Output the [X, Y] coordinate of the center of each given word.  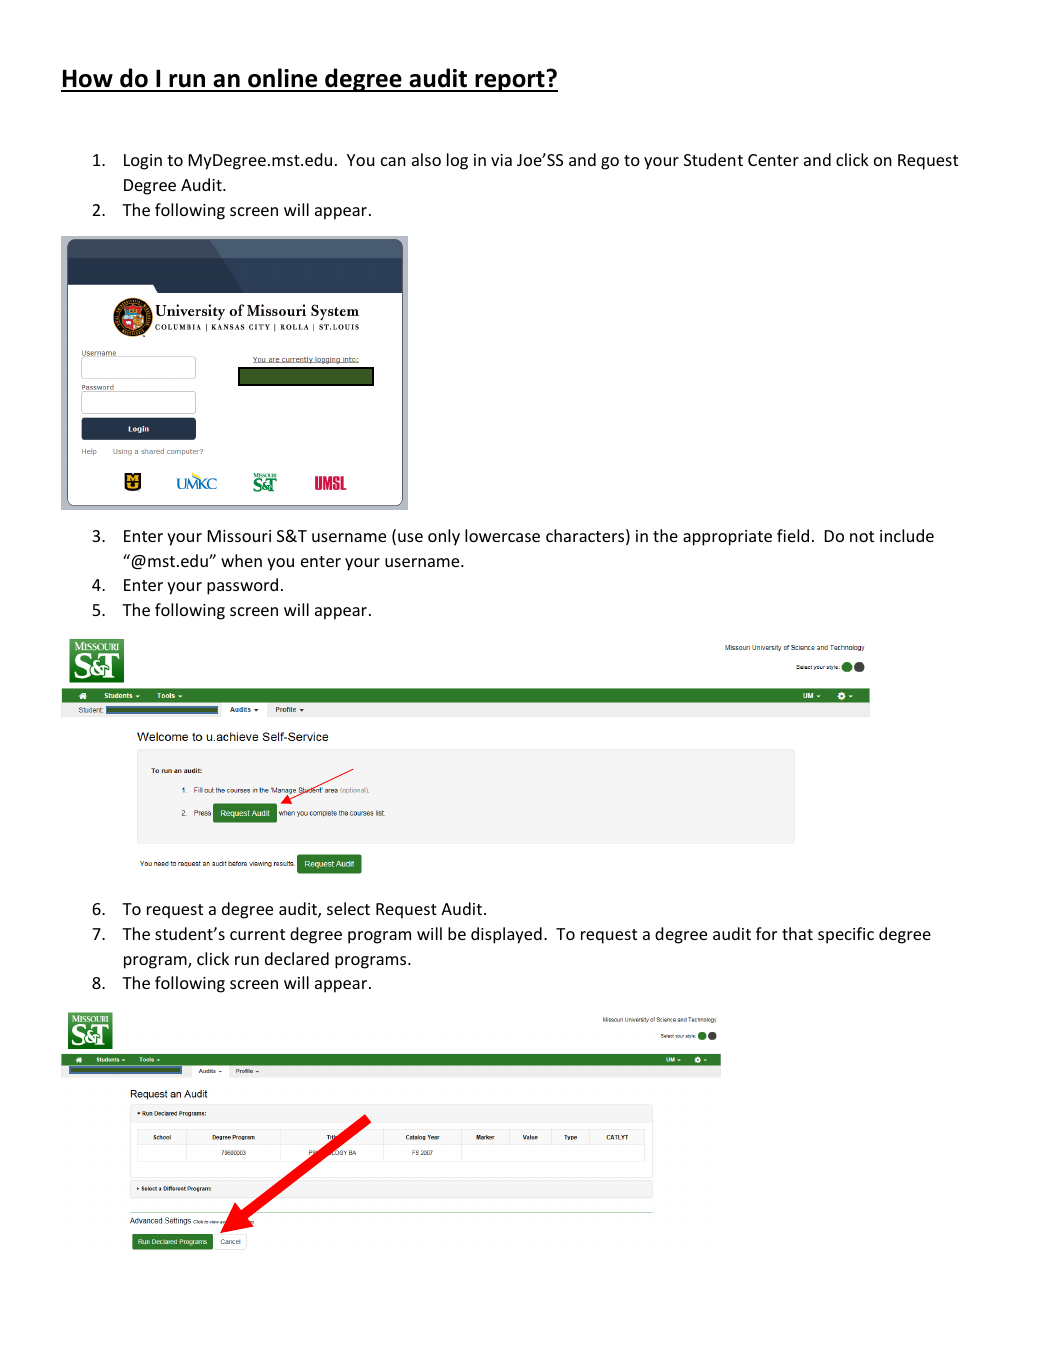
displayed [506, 935]
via [501, 160]
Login [143, 162]
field [793, 535]
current [257, 934]
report [510, 81]
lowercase [502, 535]
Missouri [239, 536]
